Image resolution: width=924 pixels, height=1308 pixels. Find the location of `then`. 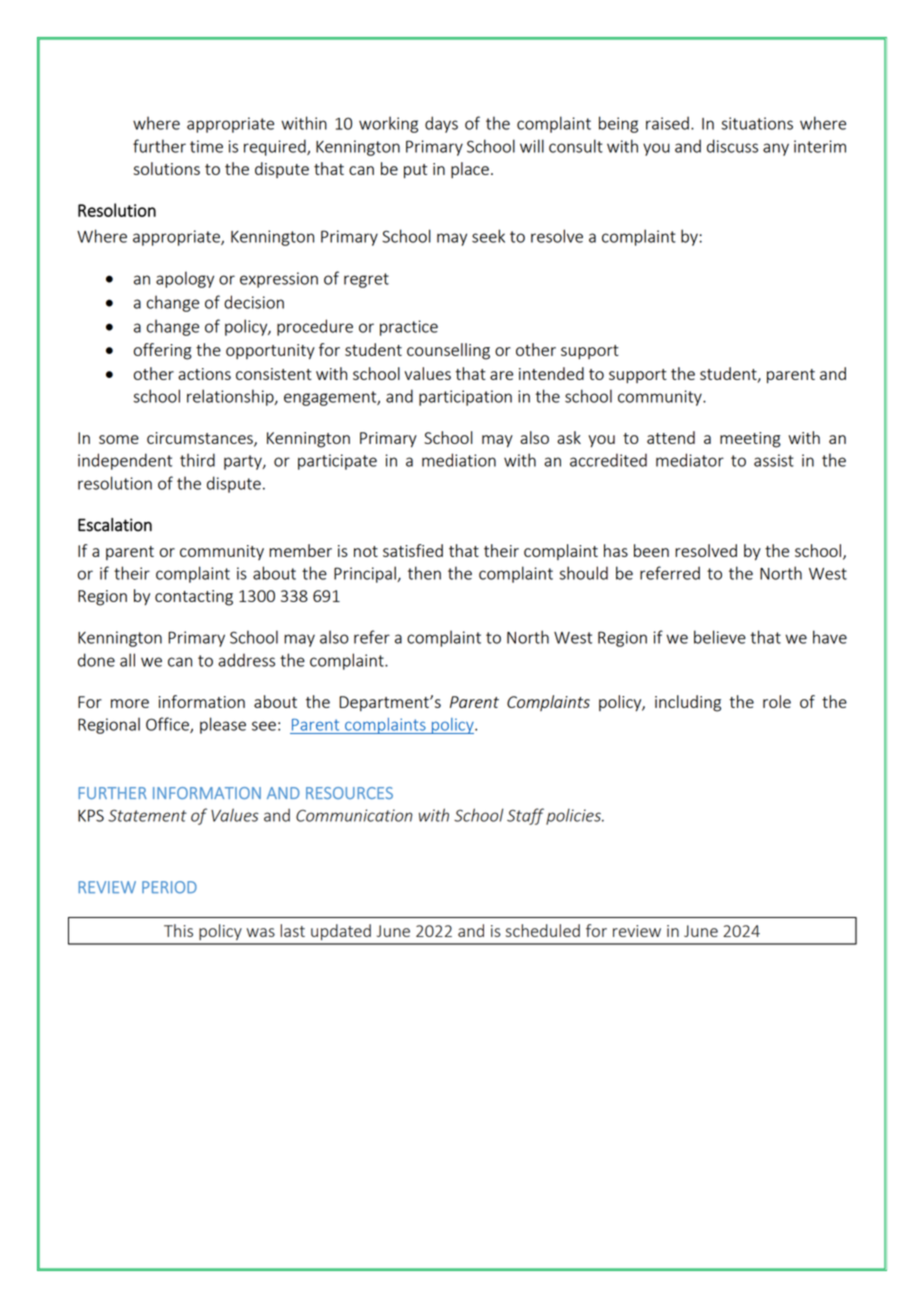

then is located at coordinates (424, 573).
